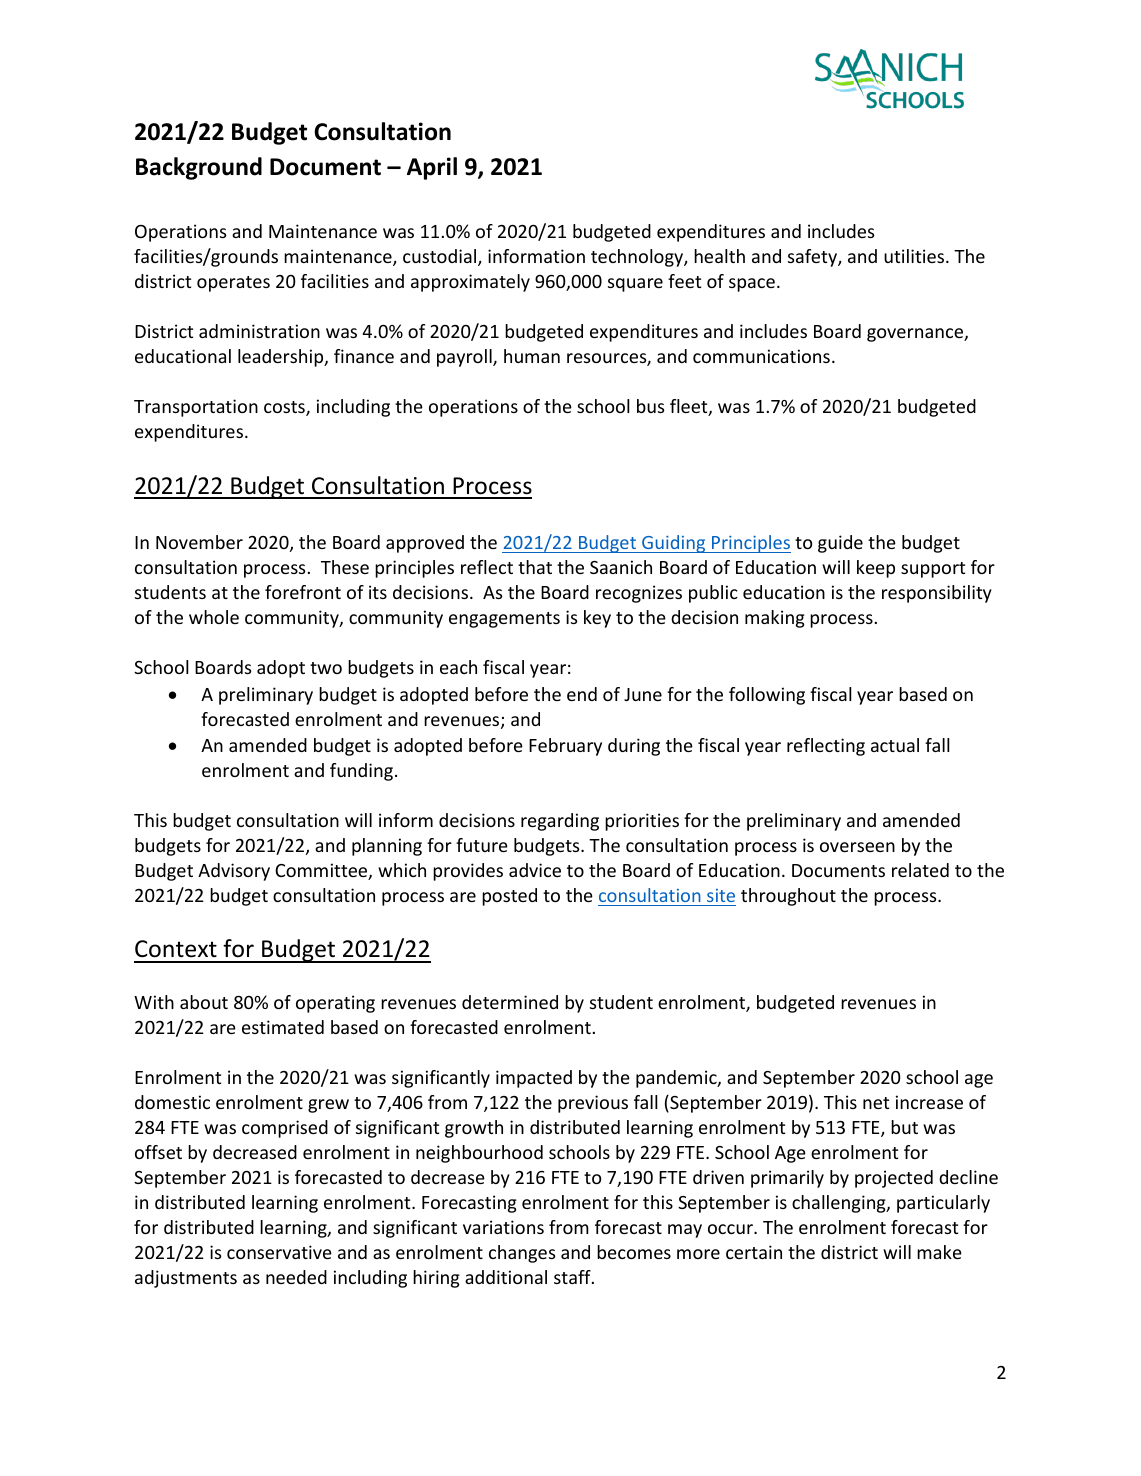 The height and width of the image is (1476, 1141). I want to click on Background, so click(199, 168).
